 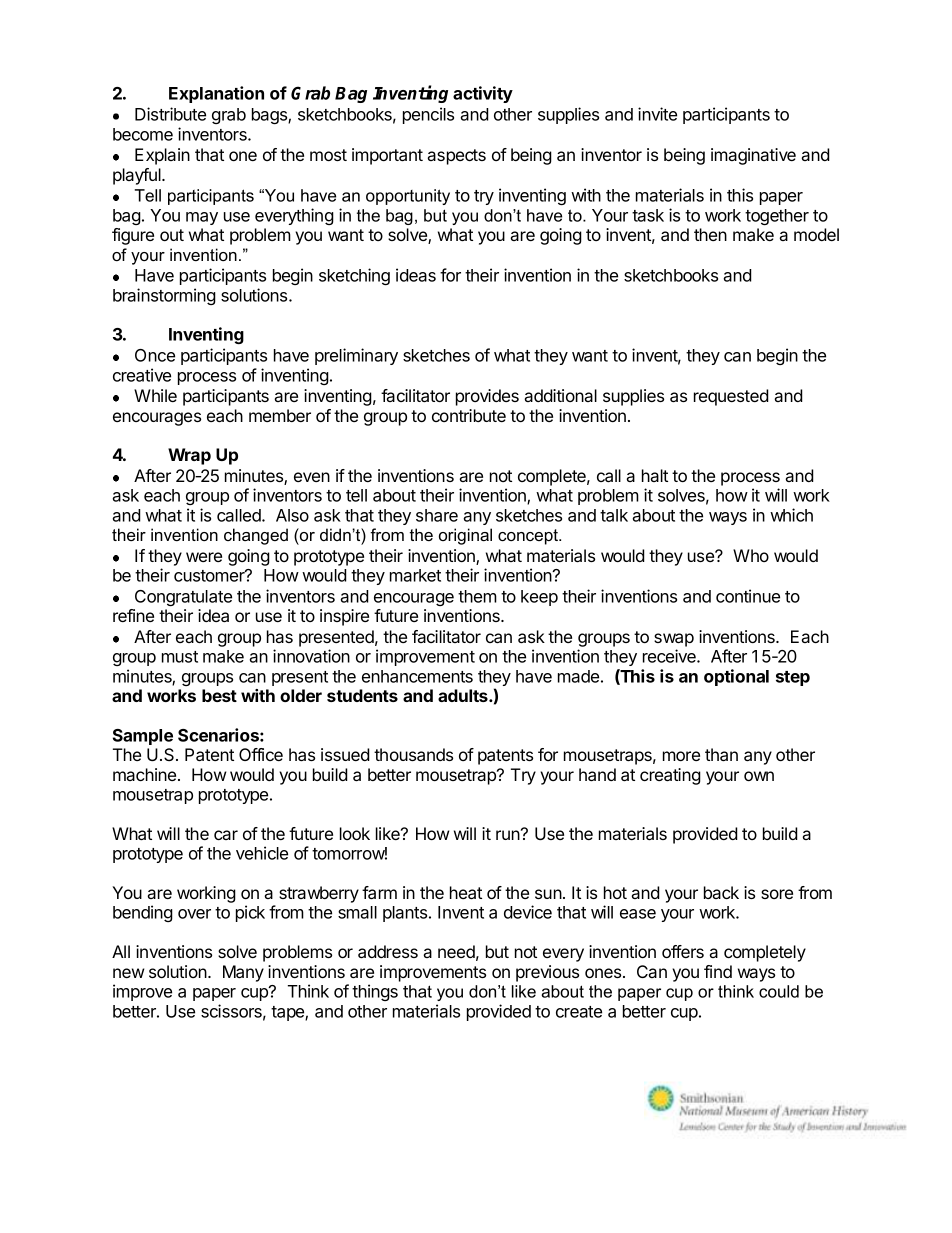 I want to click on imaginative, so click(x=753, y=156).
